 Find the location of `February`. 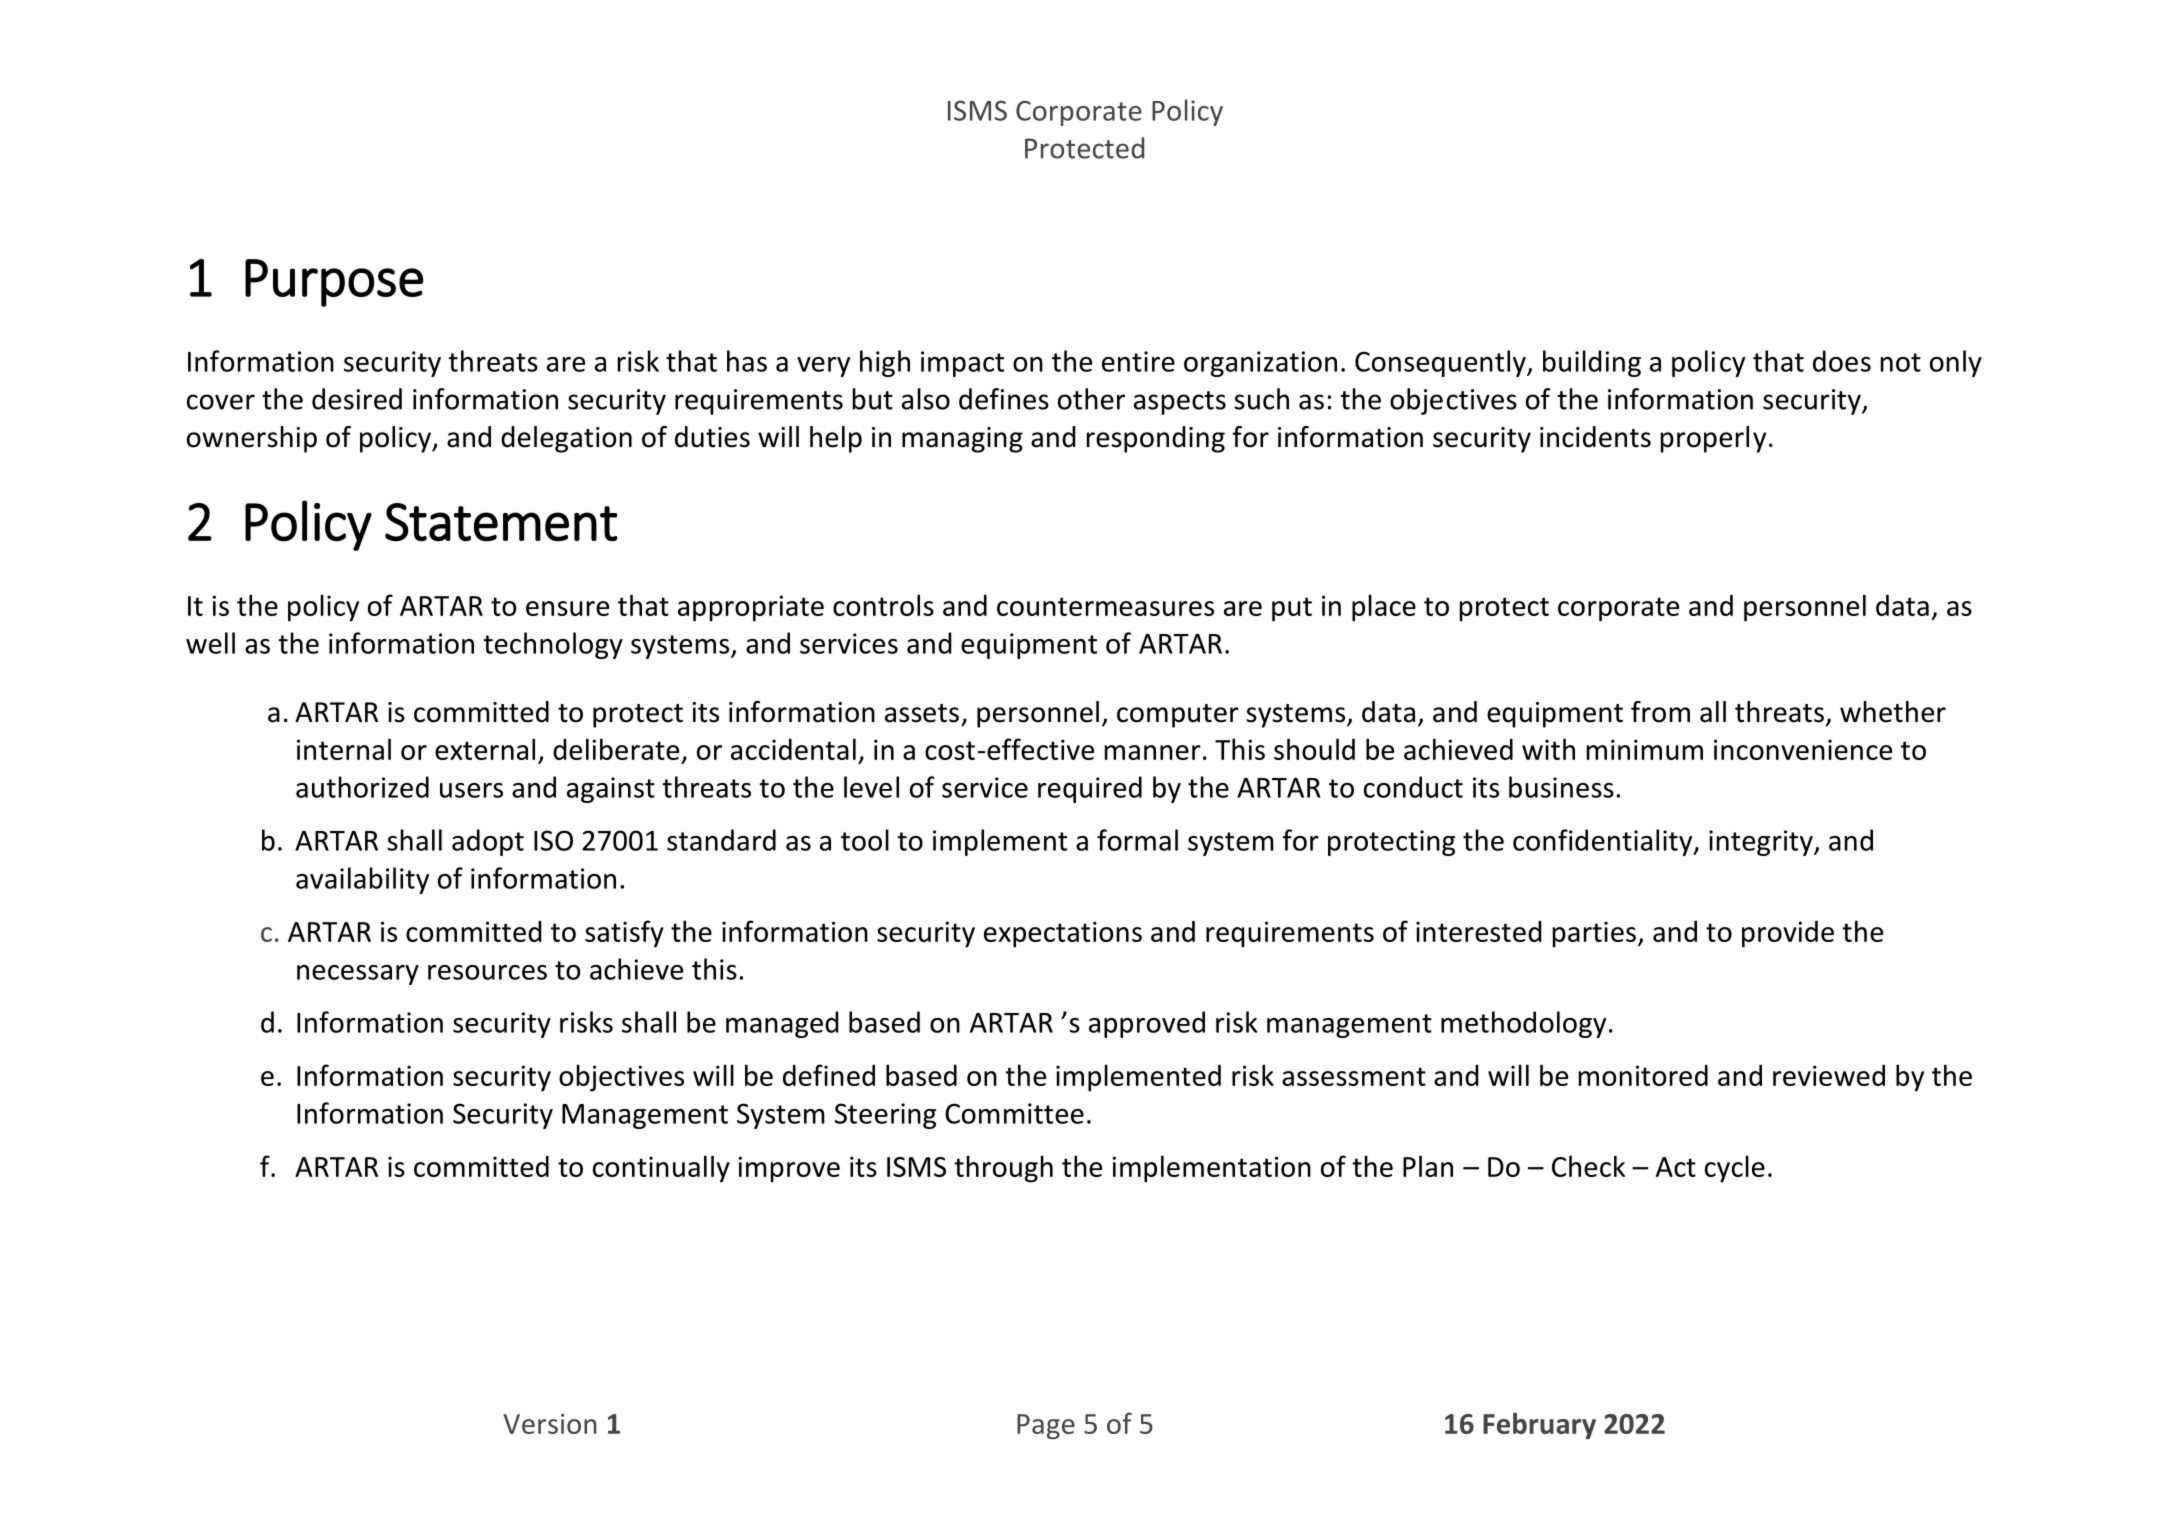

February is located at coordinates (1539, 1426).
